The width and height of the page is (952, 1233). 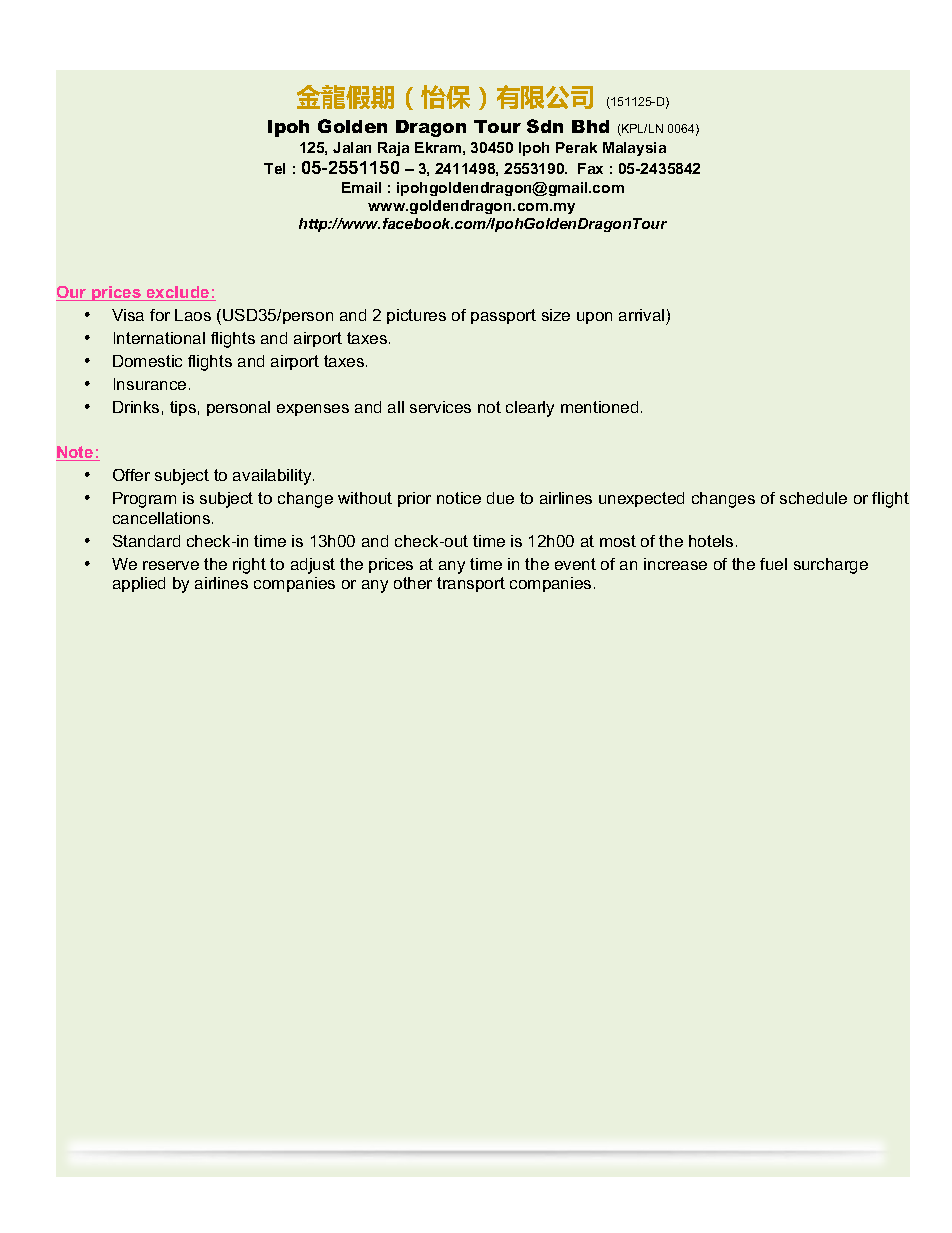 I want to click on reserve, so click(x=171, y=565).
